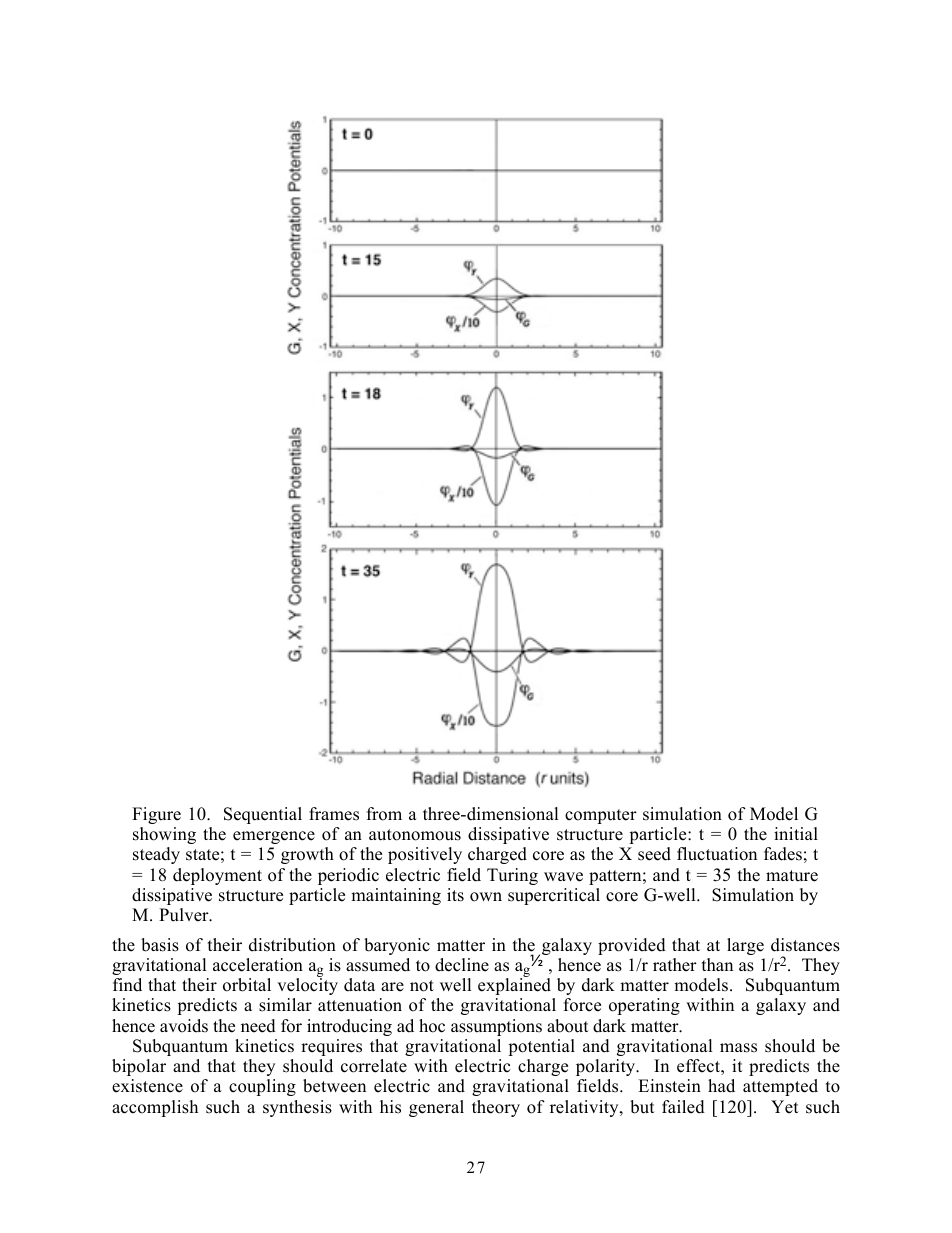  I want to click on autonomous, so click(415, 835).
